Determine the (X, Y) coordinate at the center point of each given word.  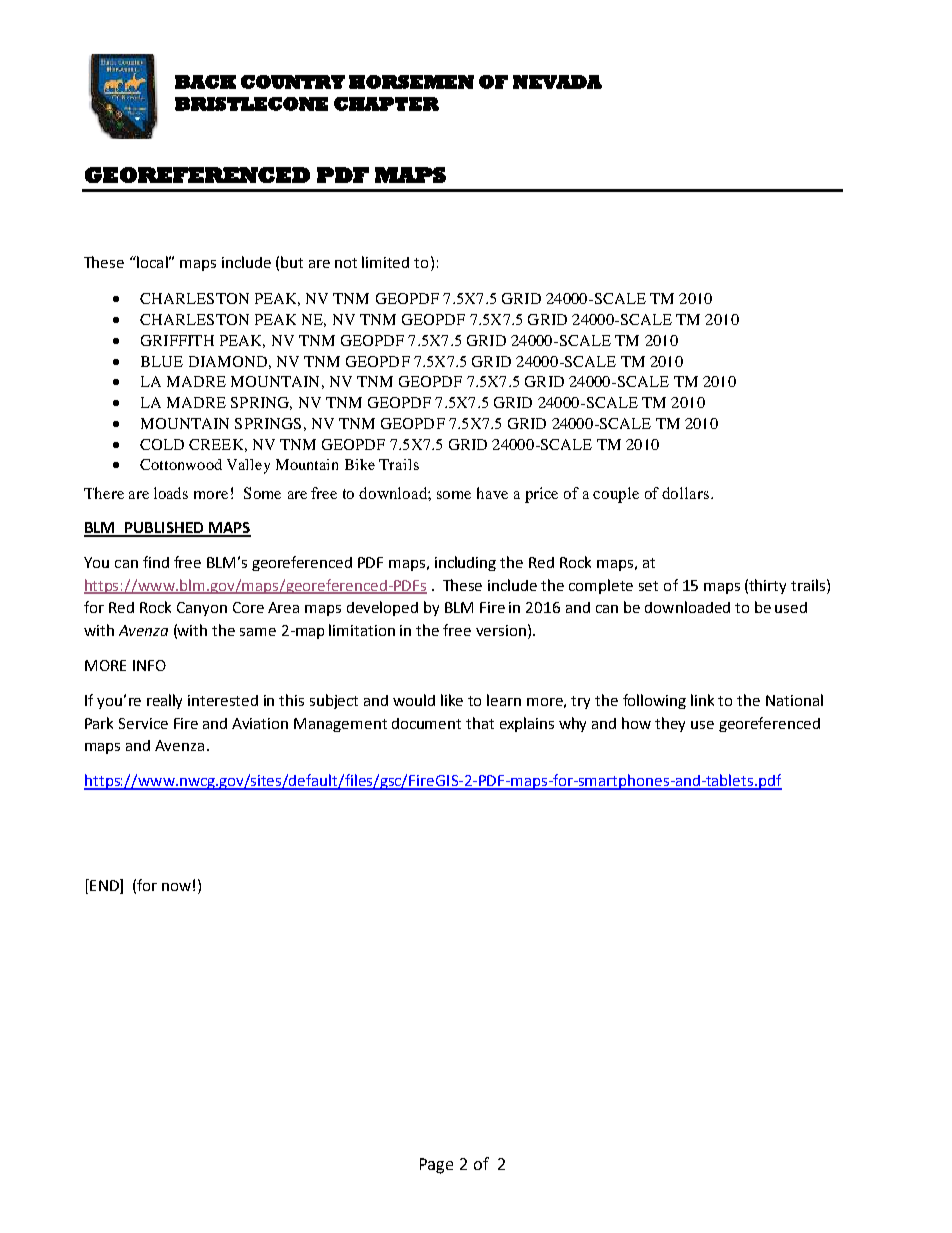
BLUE (162, 361)
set (648, 586)
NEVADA (557, 82)
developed (382, 608)
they (670, 724)
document (426, 723)
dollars (685, 493)
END (104, 886)
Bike (360, 464)
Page (436, 1166)
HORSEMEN (411, 82)
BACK (205, 82)
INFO (149, 665)
